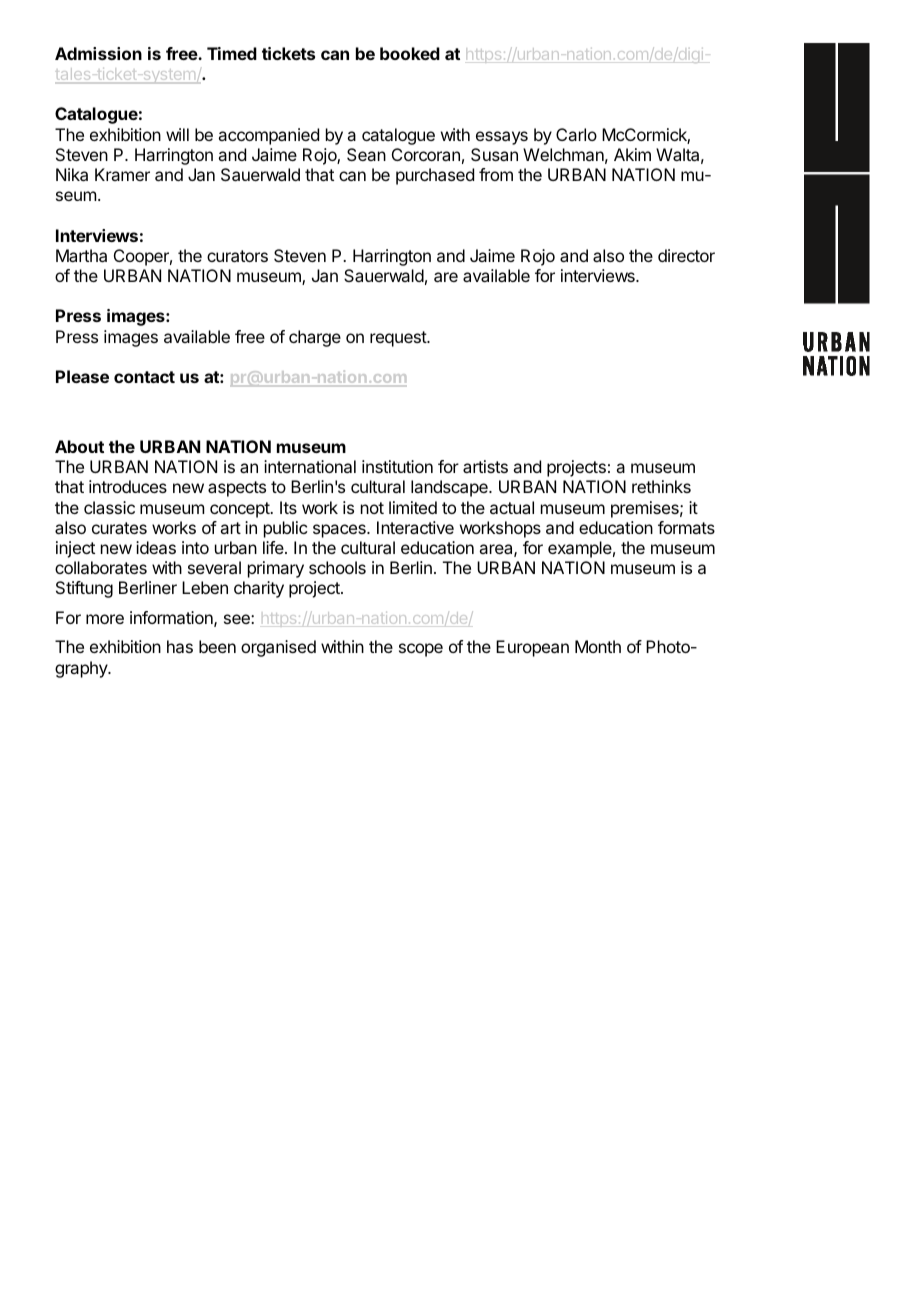  Describe the element at coordinates (372, 508) in the document. I see `not` at that location.
